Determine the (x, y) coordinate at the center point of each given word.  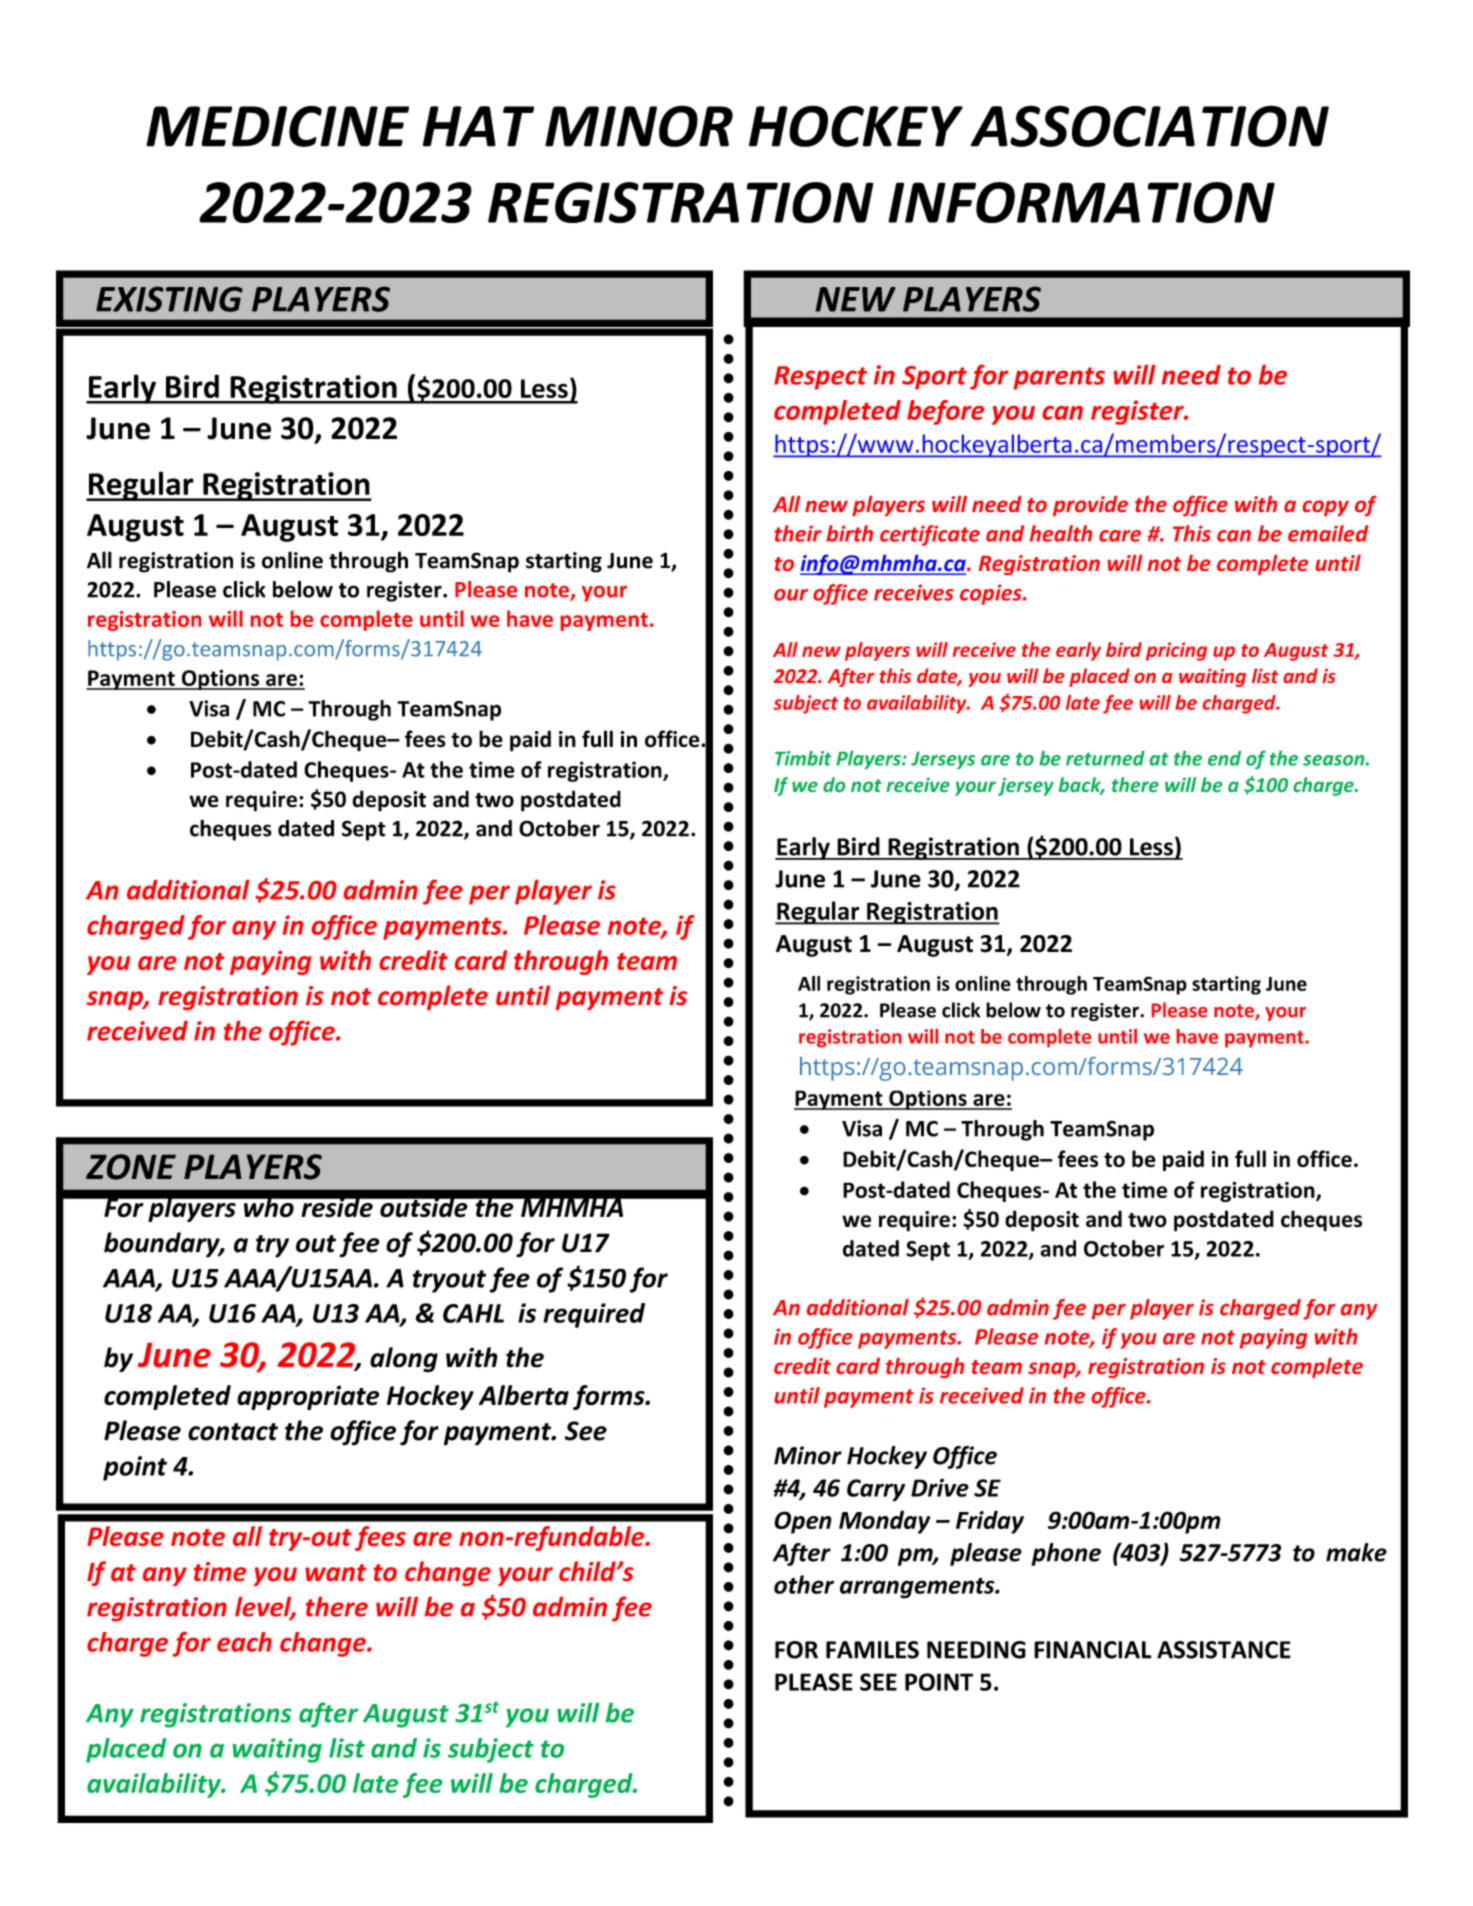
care (1120, 536)
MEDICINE (277, 126)
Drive (940, 1487)
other (804, 1584)
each (244, 1642)
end (1224, 758)
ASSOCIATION (1150, 126)
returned (1105, 758)
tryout (449, 1281)
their (798, 533)
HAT (478, 126)
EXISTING (169, 299)
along (404, 1360)
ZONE (131, 1167)
